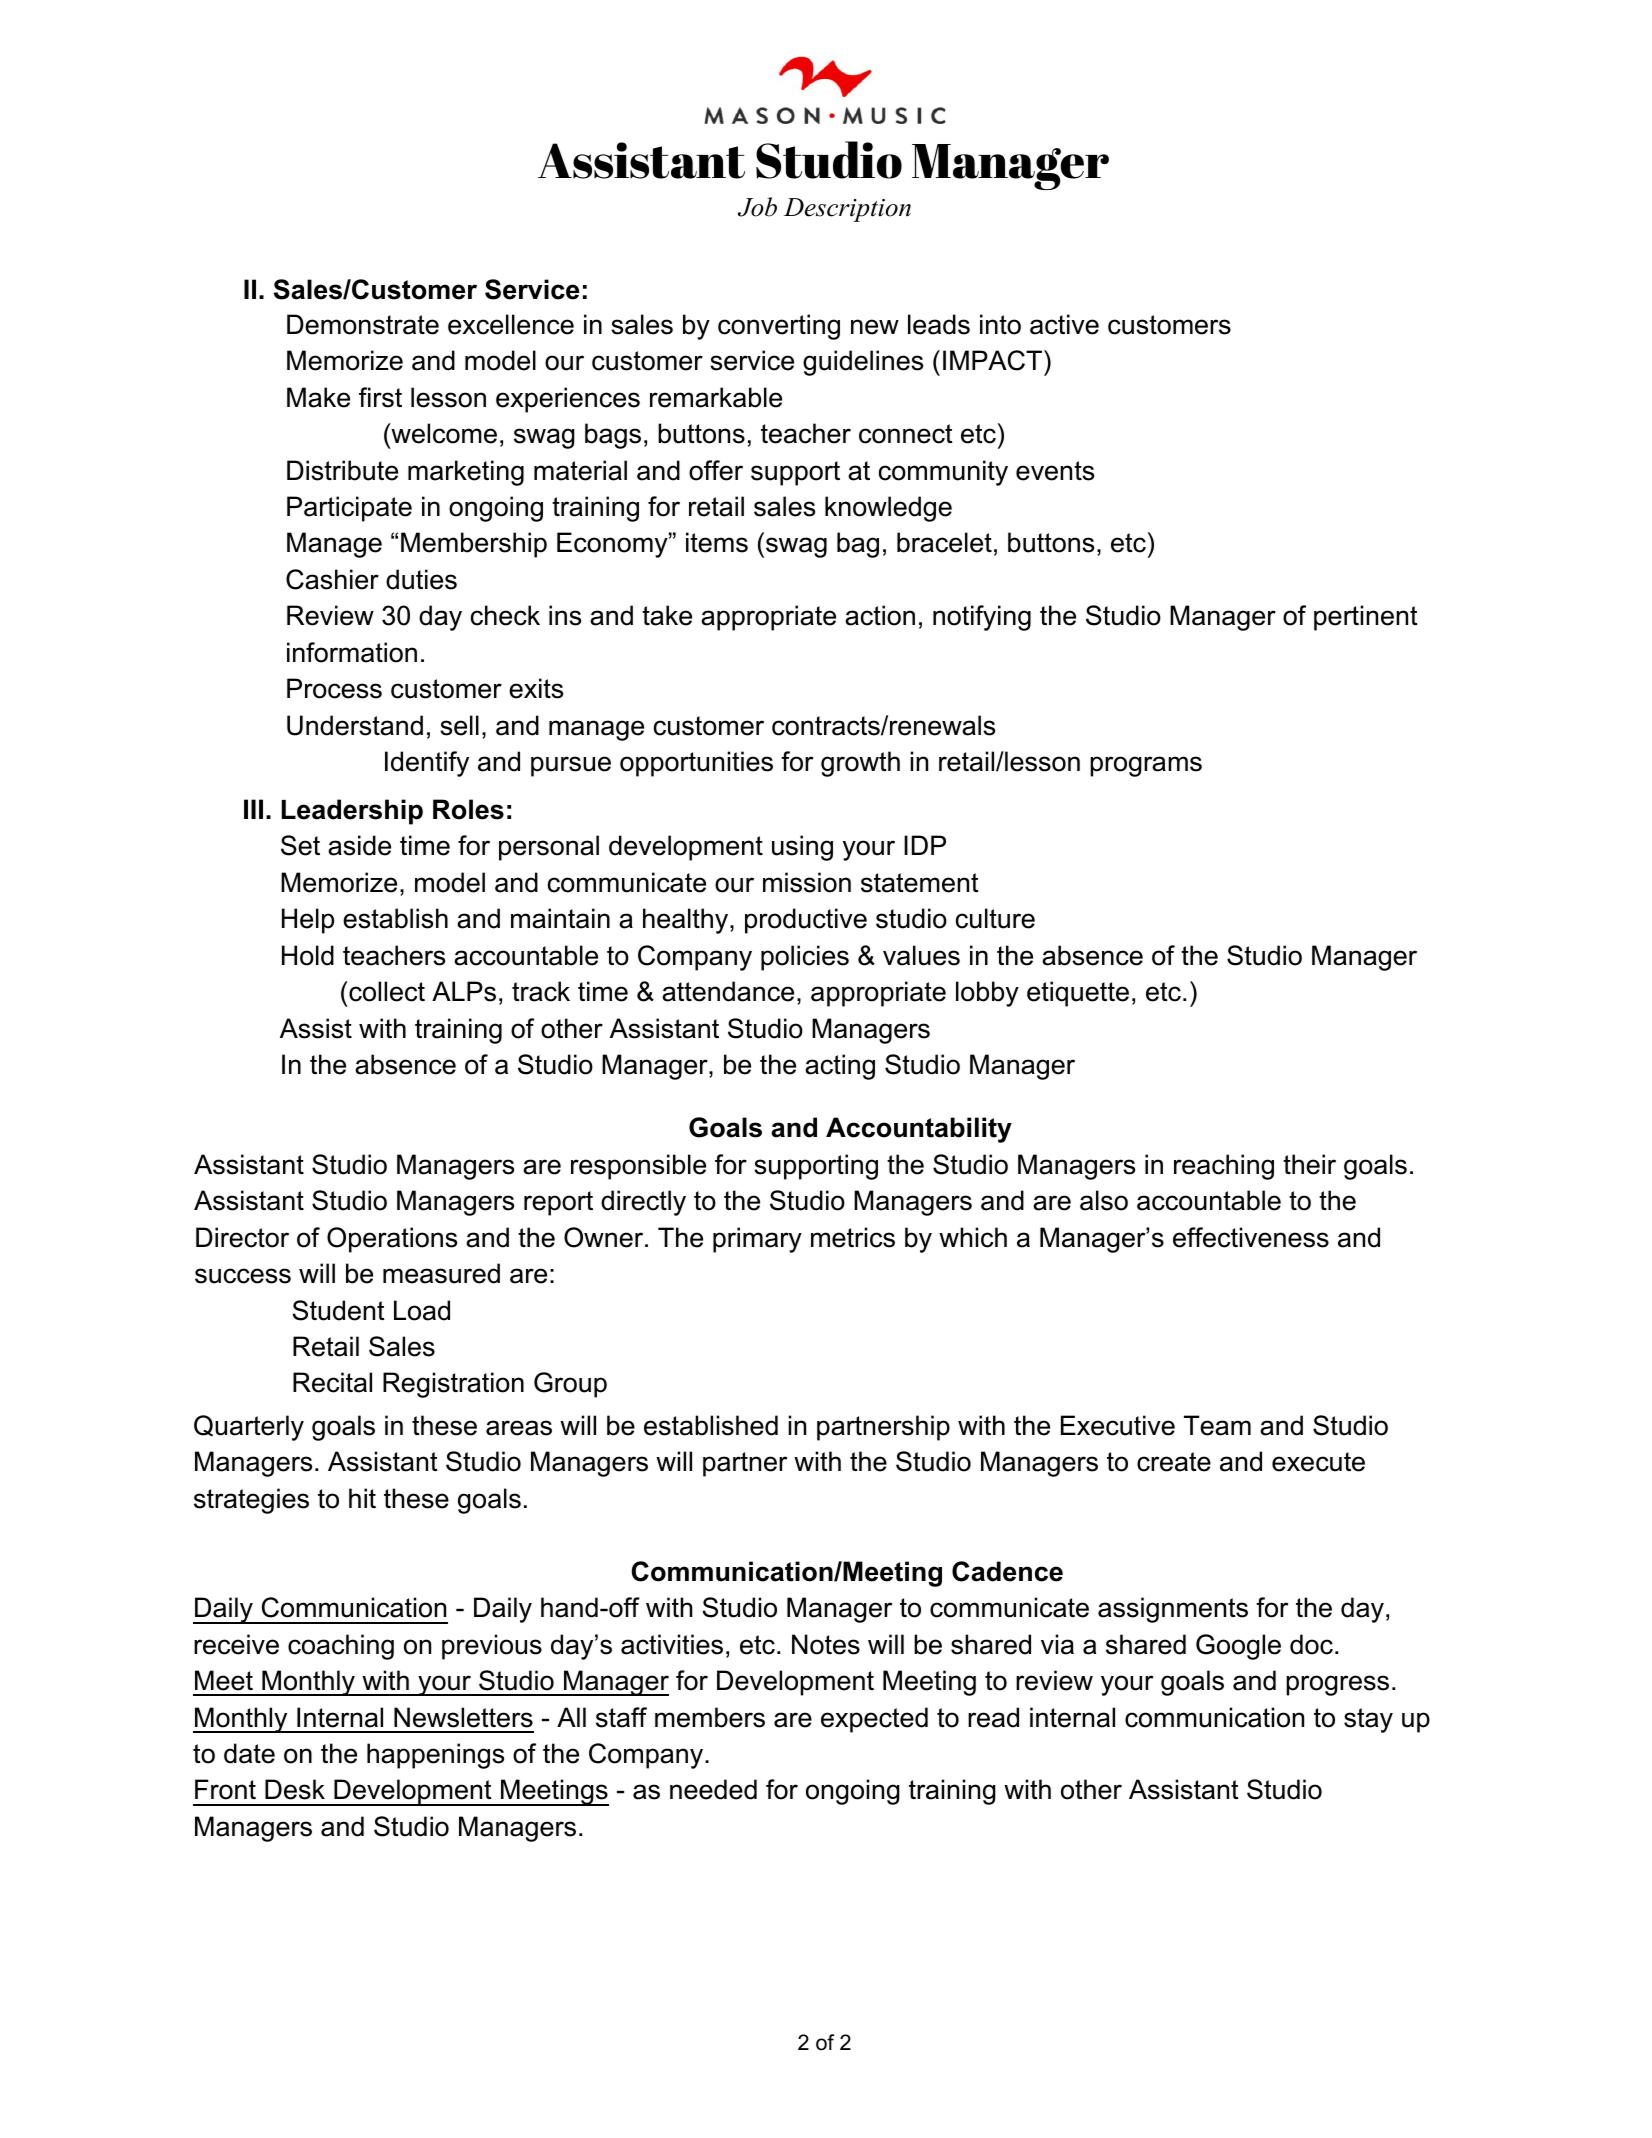 The height and width of the screenshot is (2138, 1652). What do you see at coordinates (1078, 994) in the screenshot?
I see `etiquette` at bounding box center [1078, 994].
